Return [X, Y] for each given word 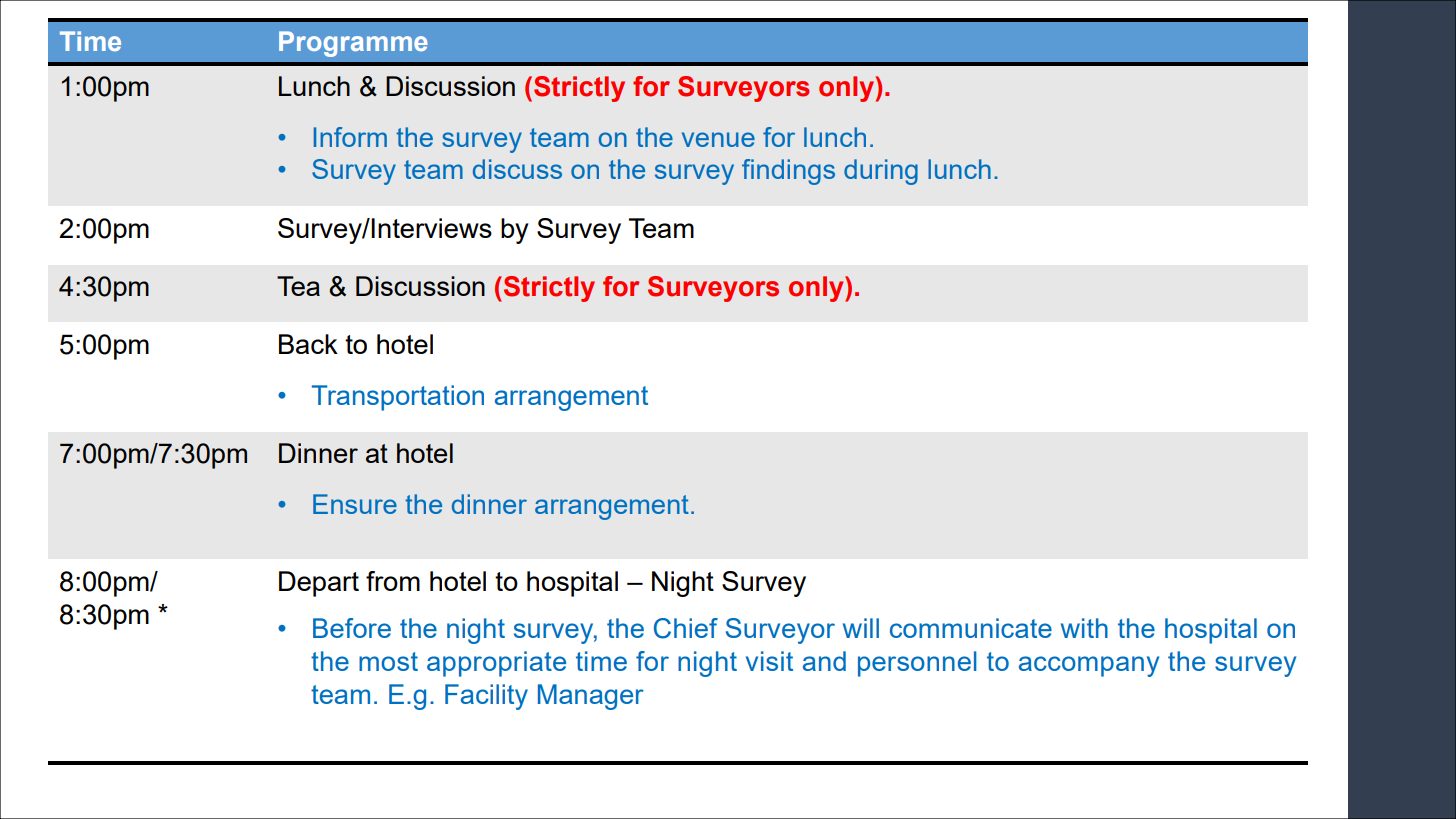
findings [788, 172]
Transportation [398, 398]
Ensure [355, 504]
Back [308, 344]
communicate [971, 628]
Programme [353, 44]
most [388, 661]
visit [769, 661]
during [881, 172]
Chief [686, 628]
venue [718, 139]
